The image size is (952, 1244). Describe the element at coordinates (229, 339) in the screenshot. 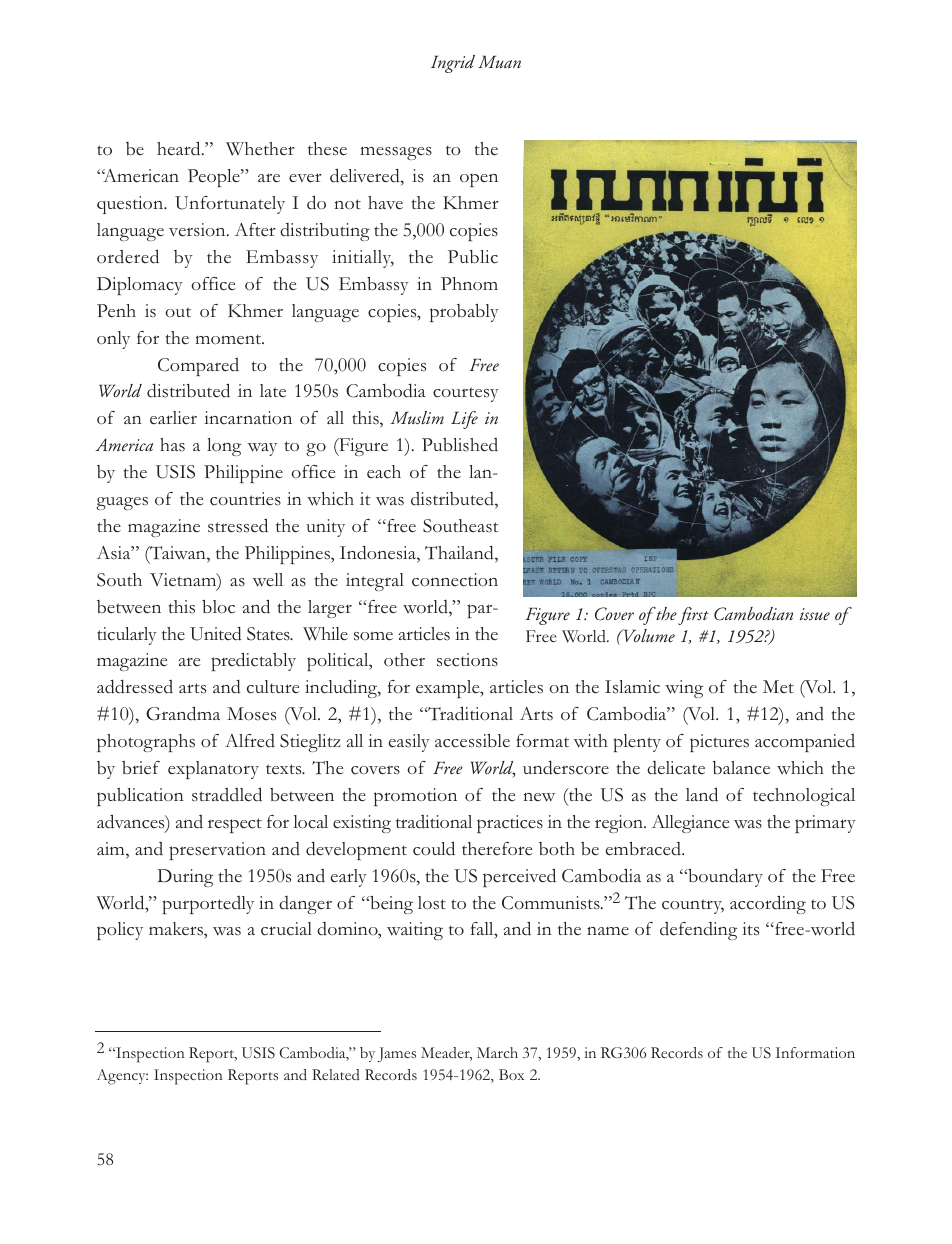

I see `moment` at that location.
